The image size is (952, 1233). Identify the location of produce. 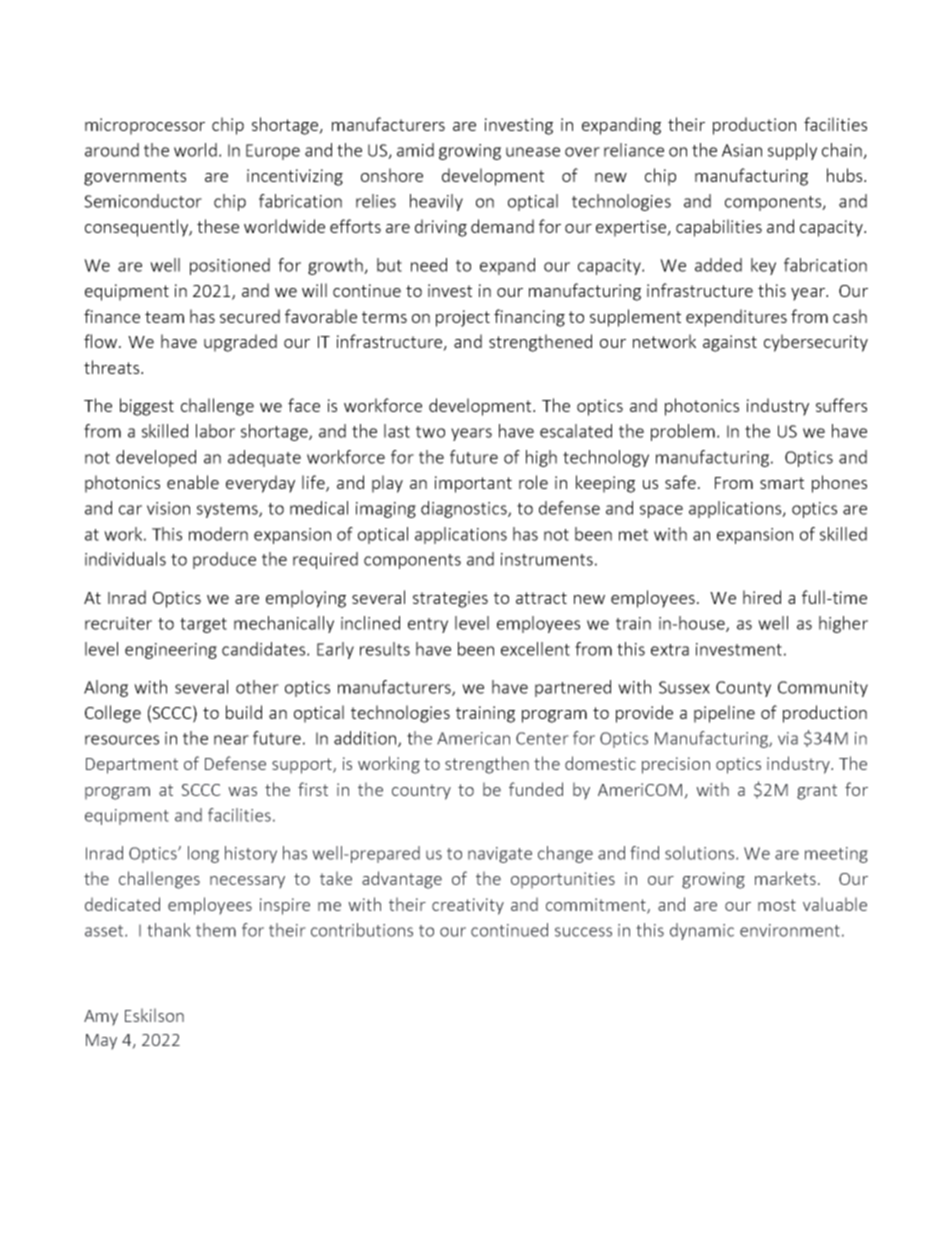
(224, 560).
